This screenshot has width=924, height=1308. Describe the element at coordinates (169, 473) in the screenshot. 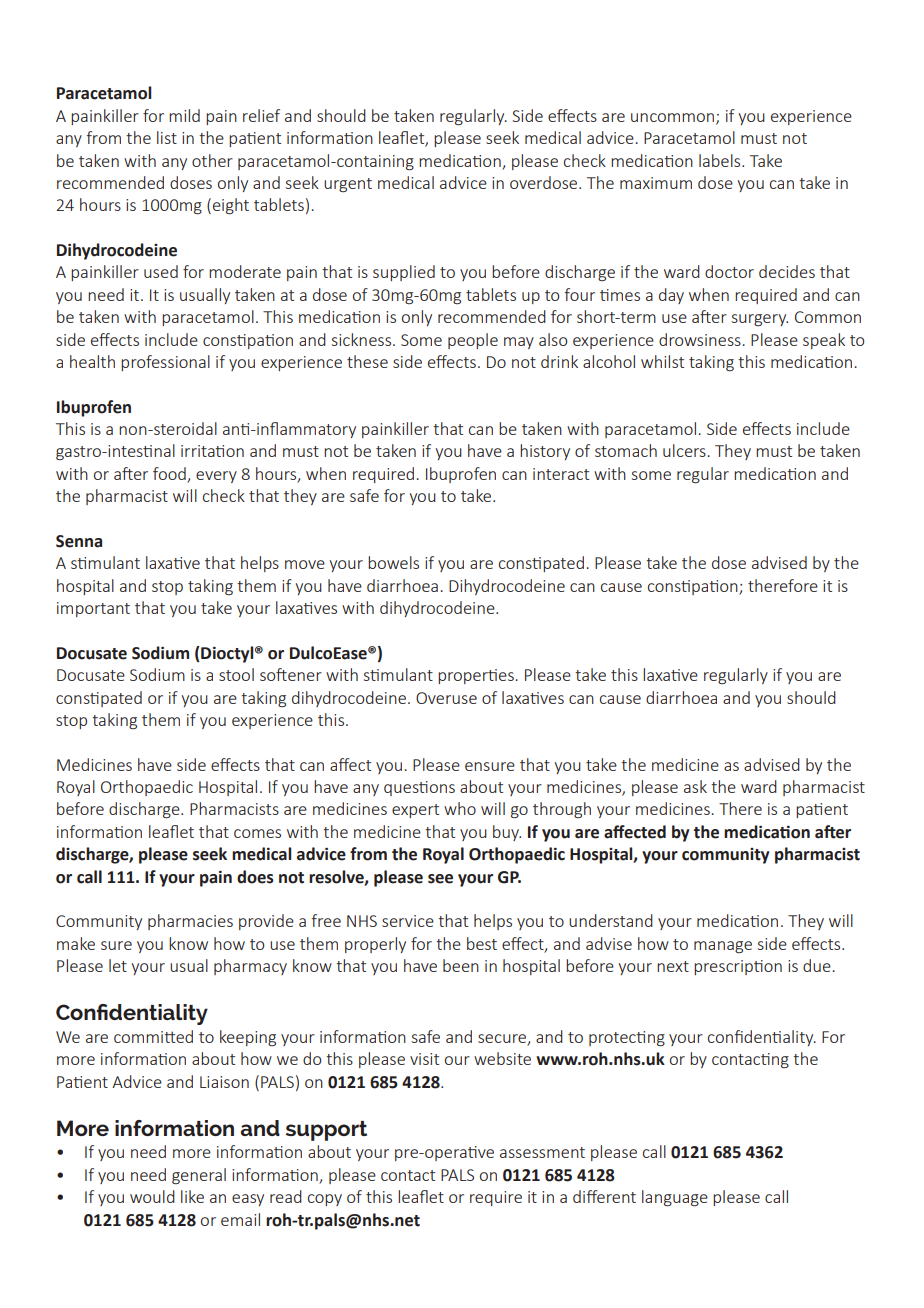

I see `food` at that location.
